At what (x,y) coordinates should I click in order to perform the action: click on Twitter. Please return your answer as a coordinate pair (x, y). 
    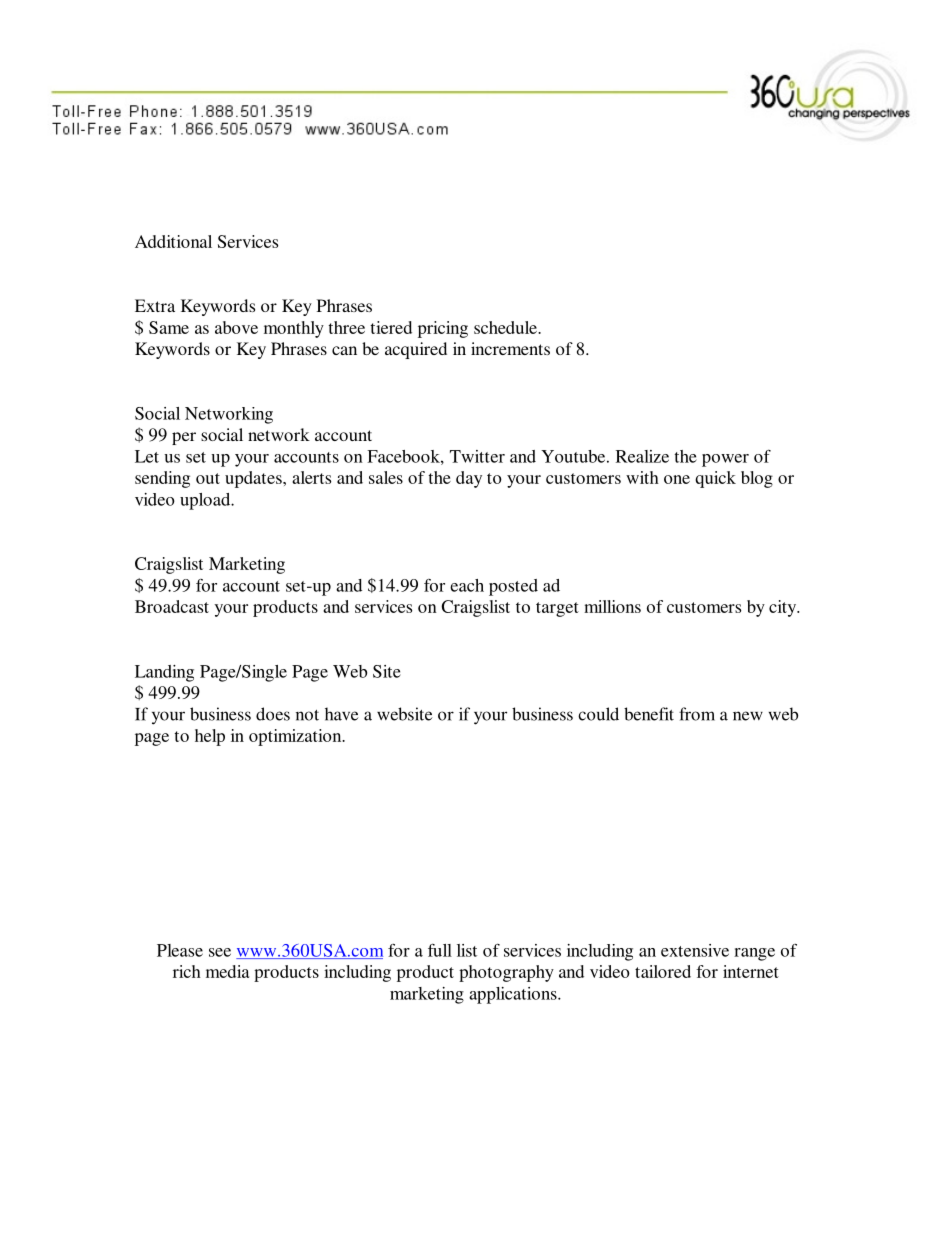
    Looking at the image, I should click on (477, 456).
